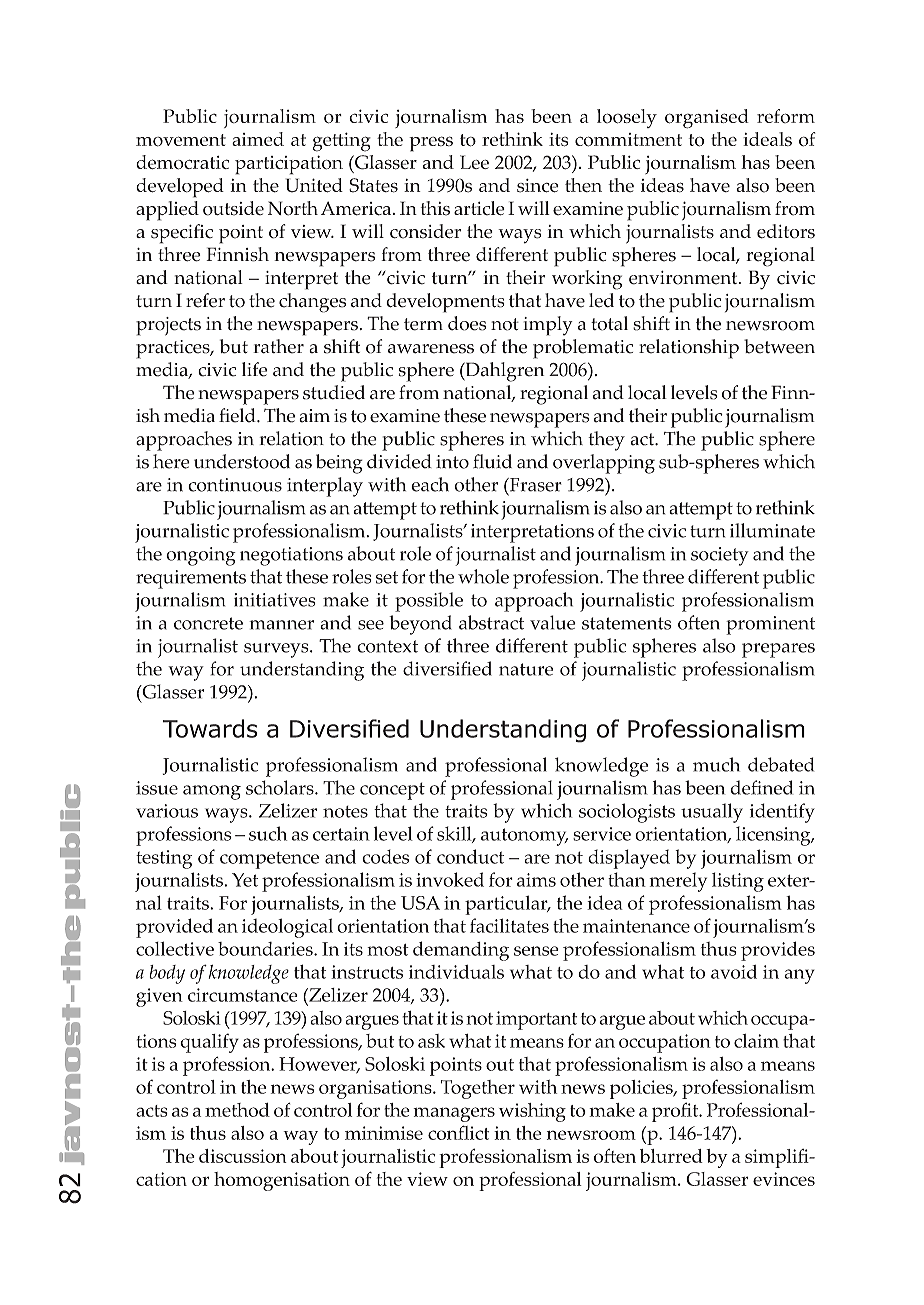 Image resolution: width=924 pixels, height=1305 pixels. I want to click on prominent, so click(770, 625).
